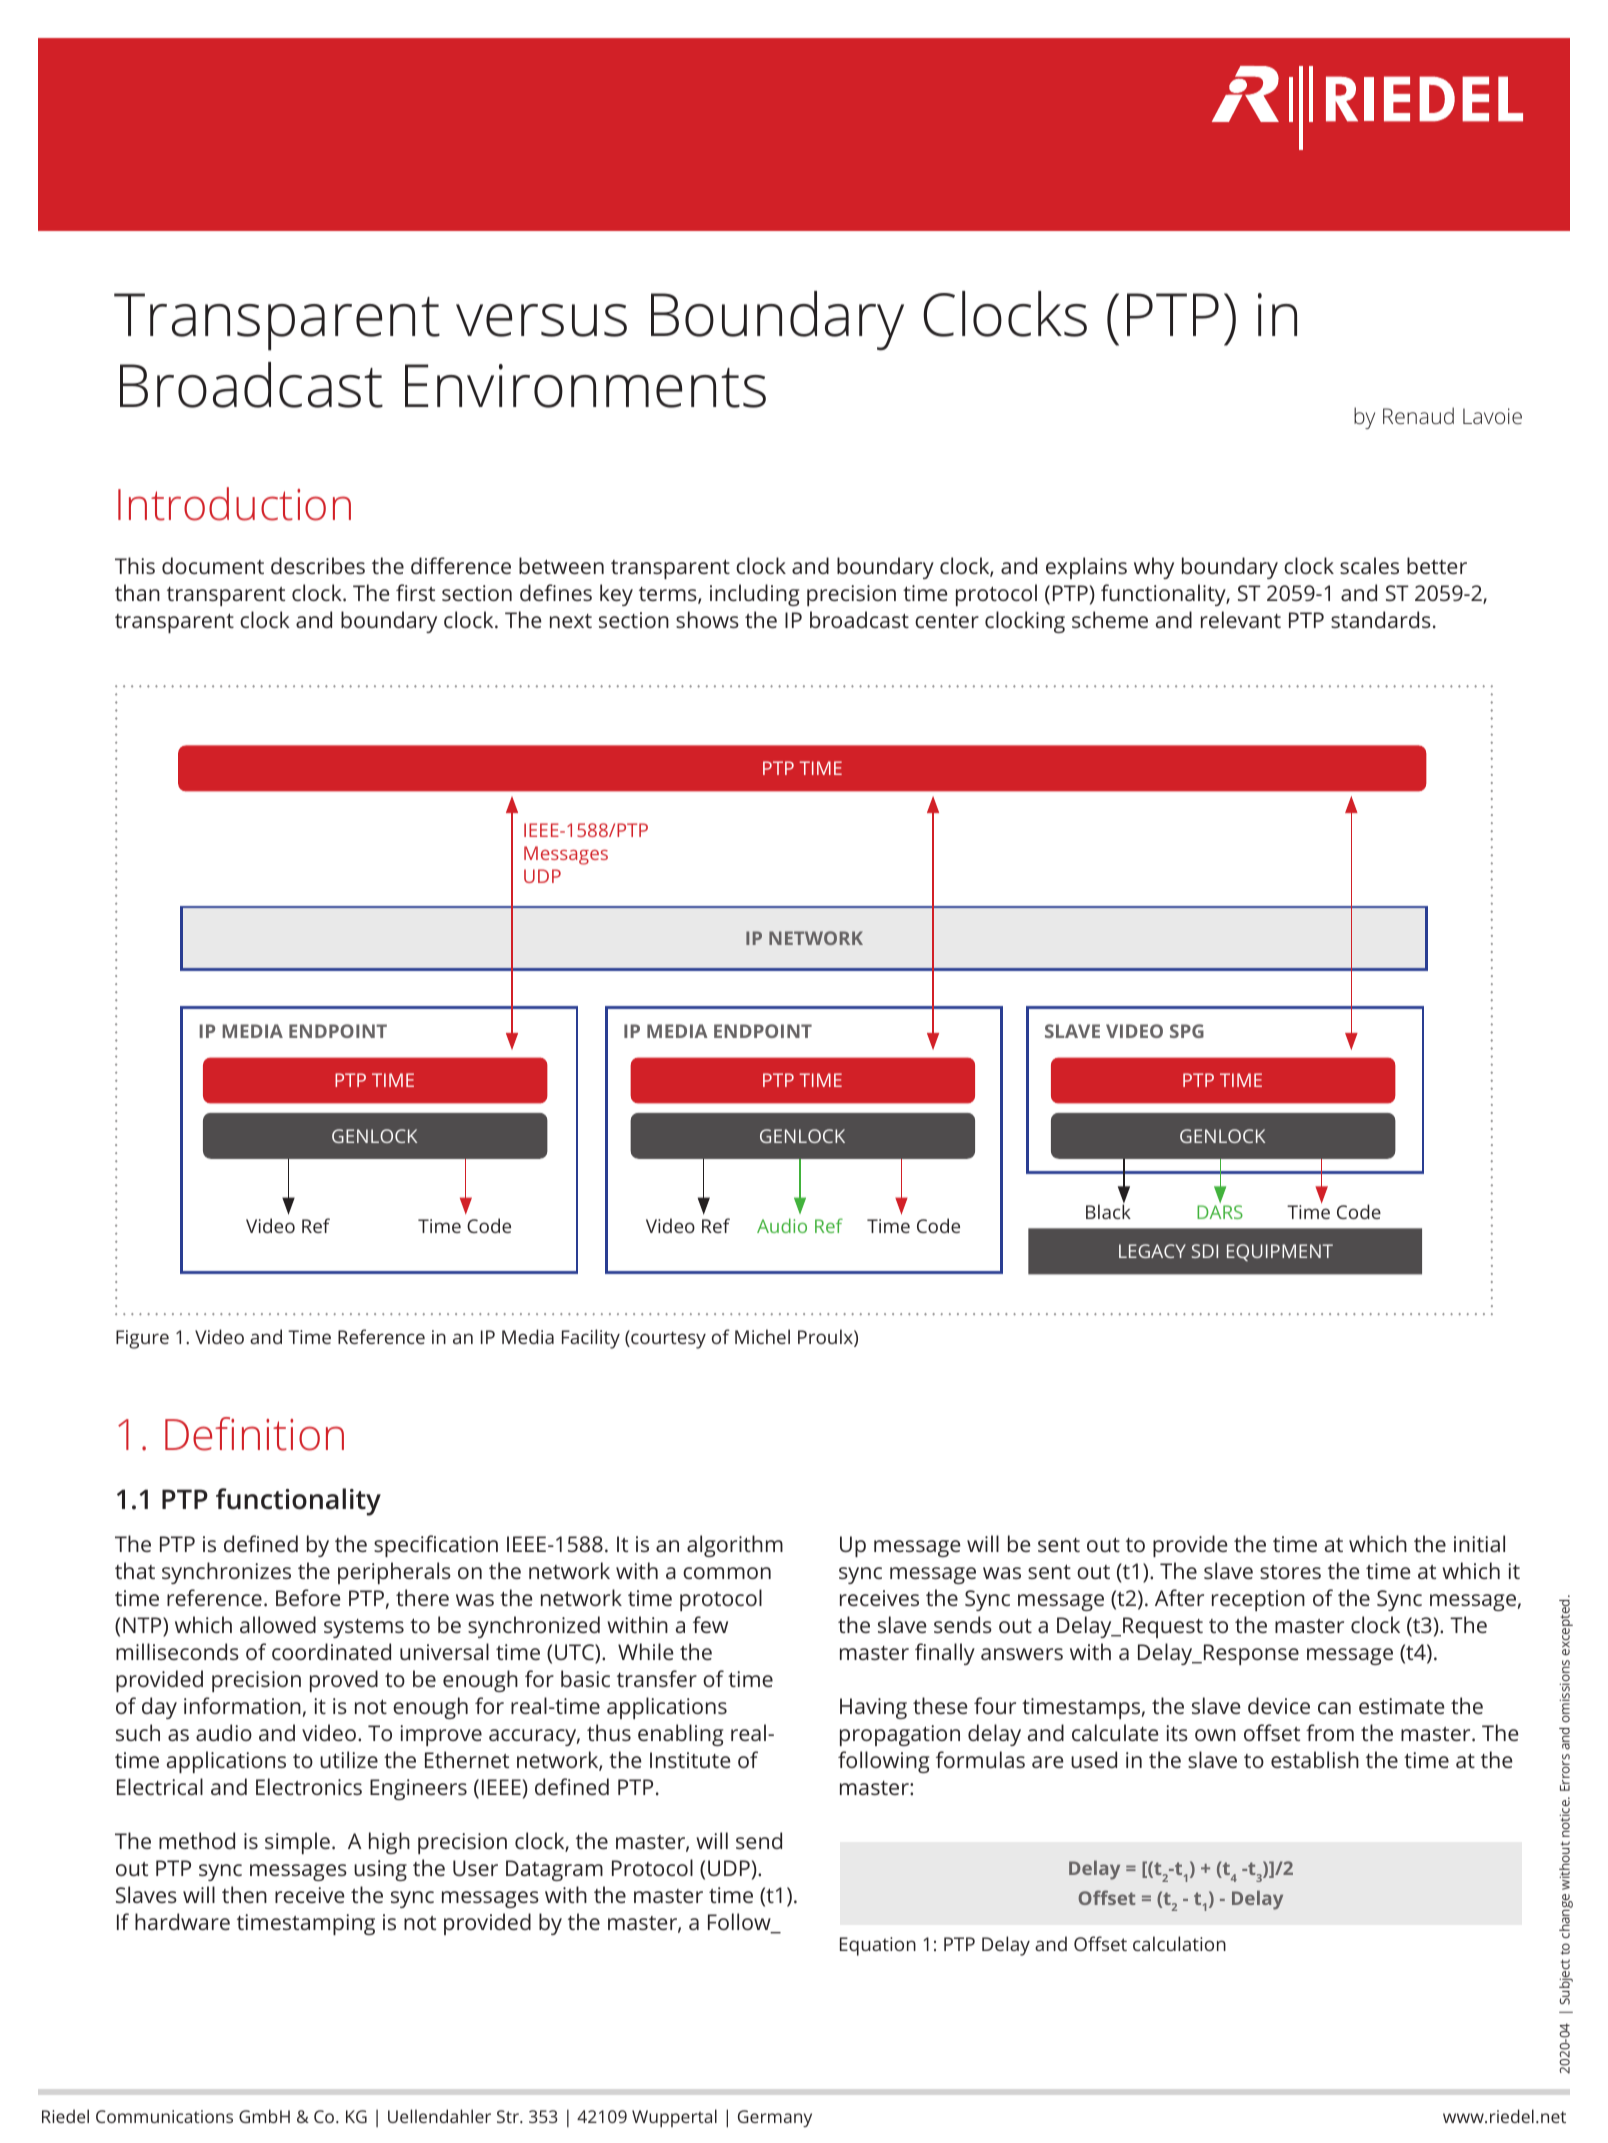 This screenshot has width=1608, height=2143. Describe the element at coordinates (164, 2116) in the screenshot. I see `Communications` at that location.
